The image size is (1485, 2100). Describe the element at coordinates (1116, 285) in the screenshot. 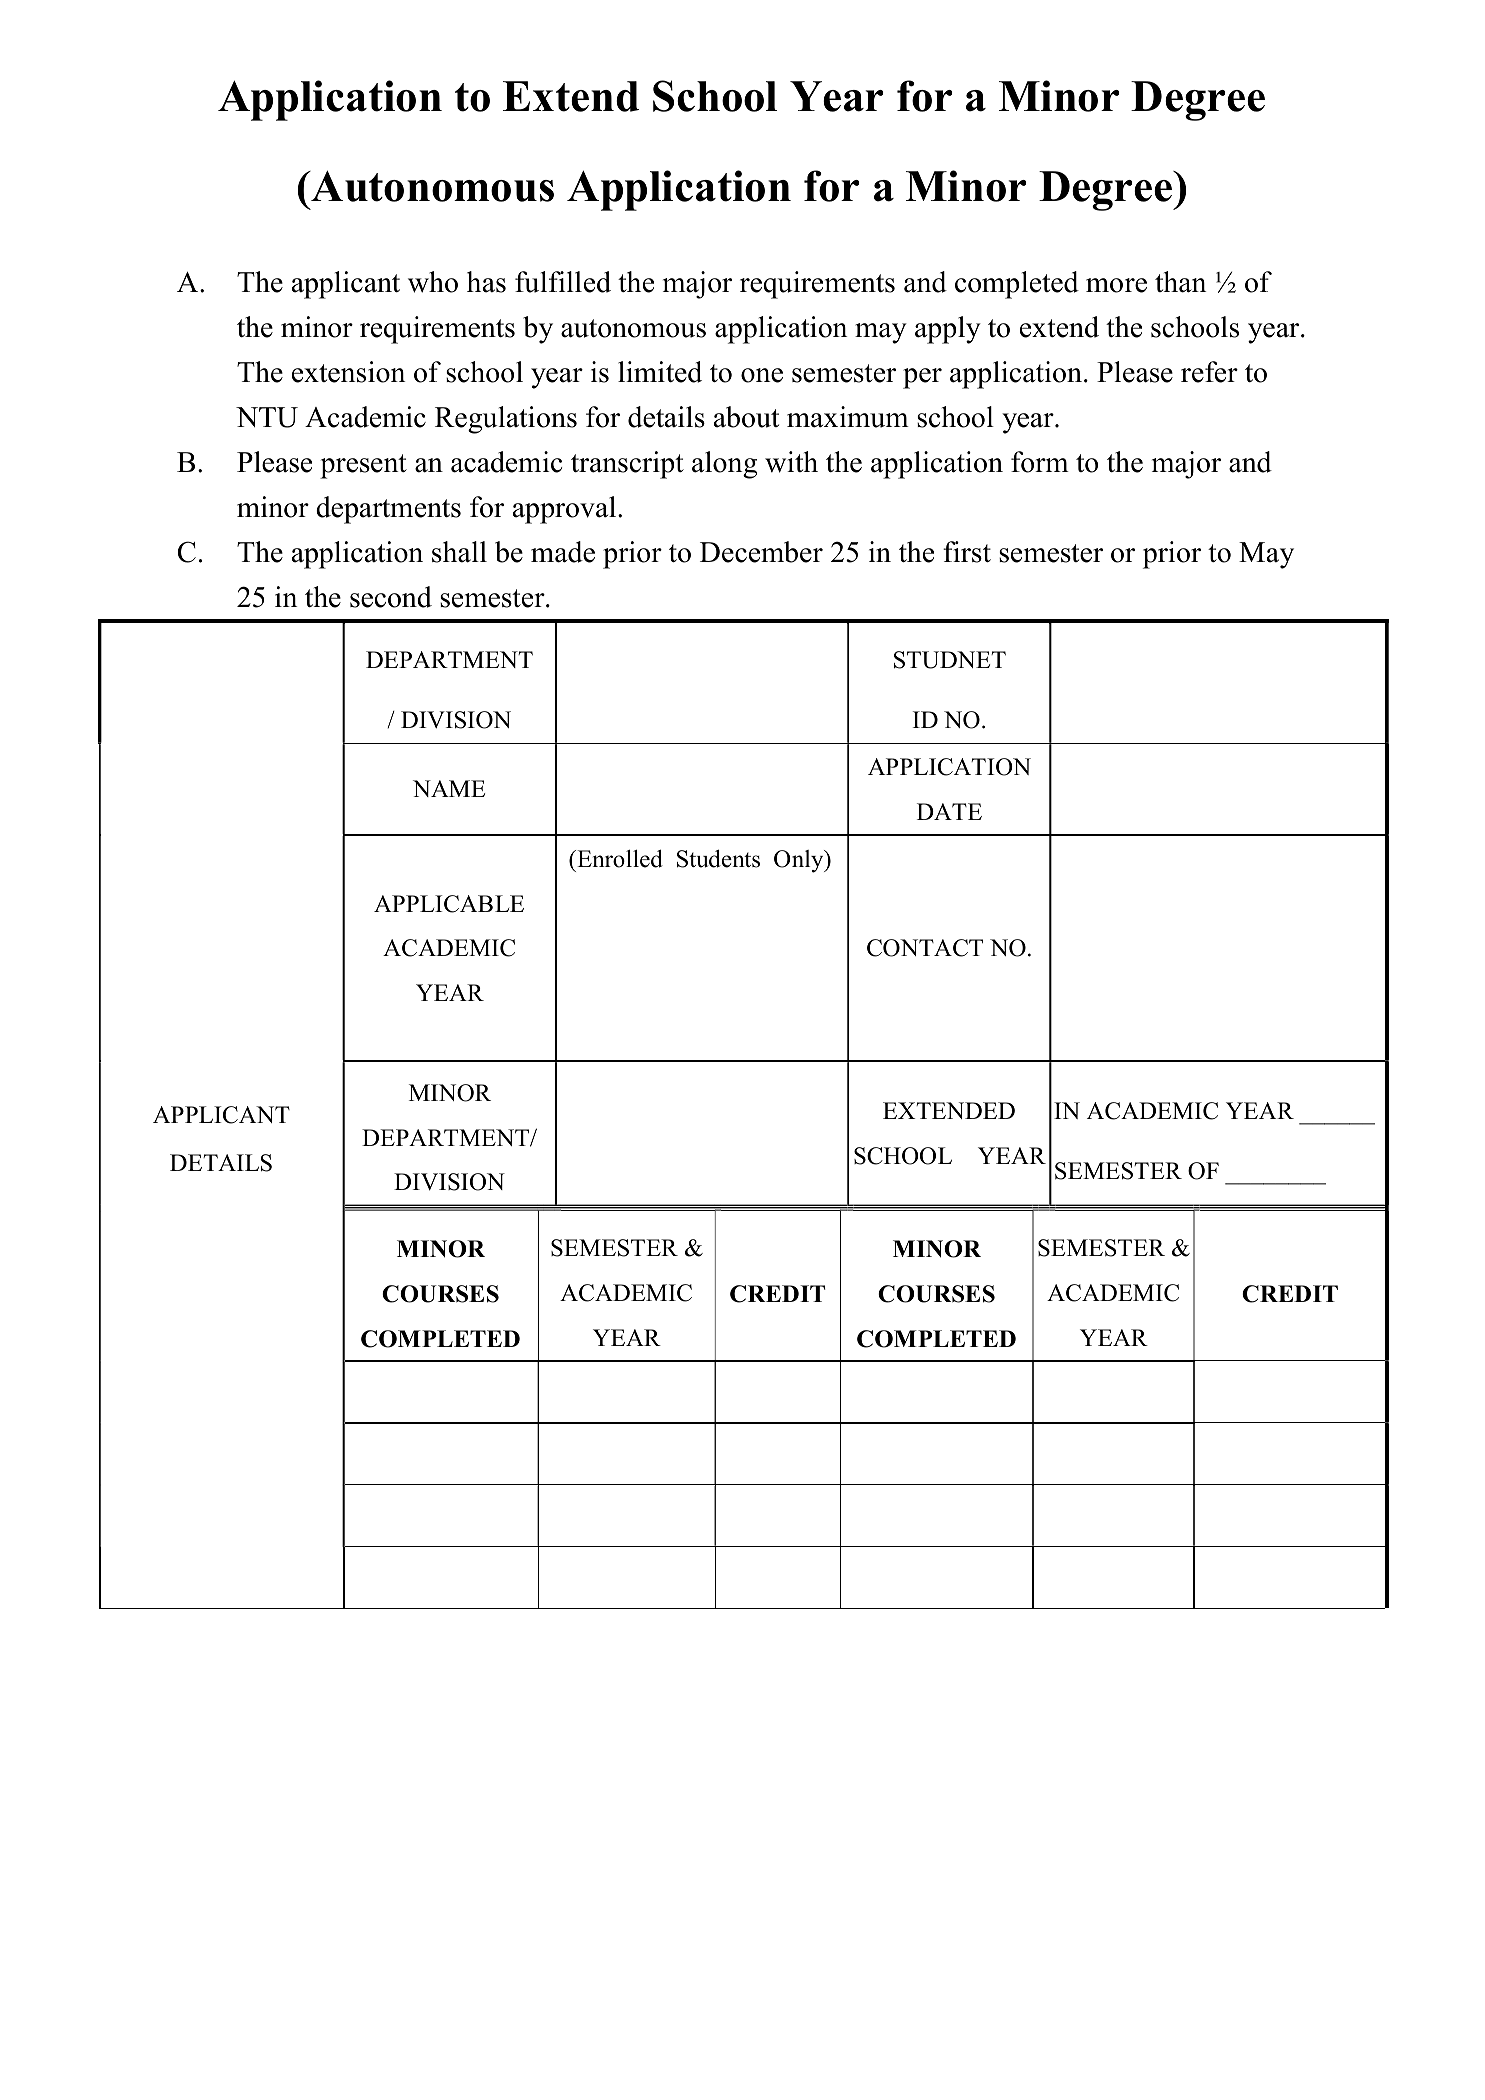

I see `more` at that location.
